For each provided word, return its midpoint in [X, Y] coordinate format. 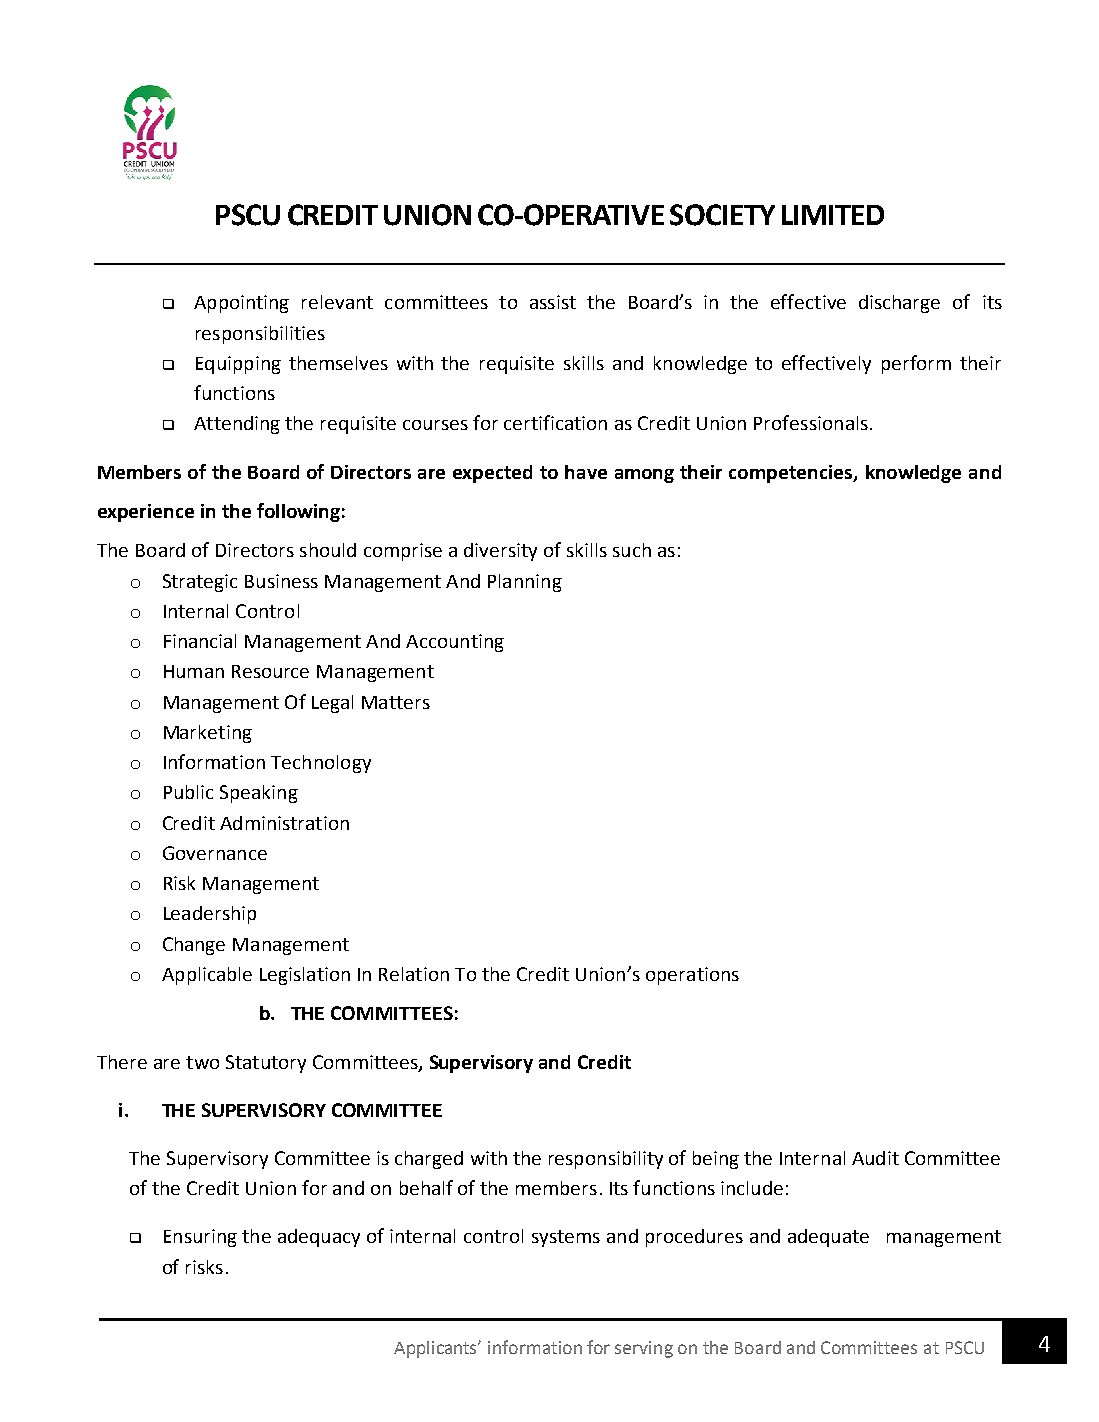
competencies [792, 474]
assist [553, 302]
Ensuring [200, 1238]
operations [692, 976]
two [202, 1062]
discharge [899, 304]
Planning [525, 583]
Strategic [200, 583]
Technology [321, 764]
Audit [875, 1158]
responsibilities [260, 335]
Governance [215, 853]
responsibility [606, 1160]
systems [566, 1238]
